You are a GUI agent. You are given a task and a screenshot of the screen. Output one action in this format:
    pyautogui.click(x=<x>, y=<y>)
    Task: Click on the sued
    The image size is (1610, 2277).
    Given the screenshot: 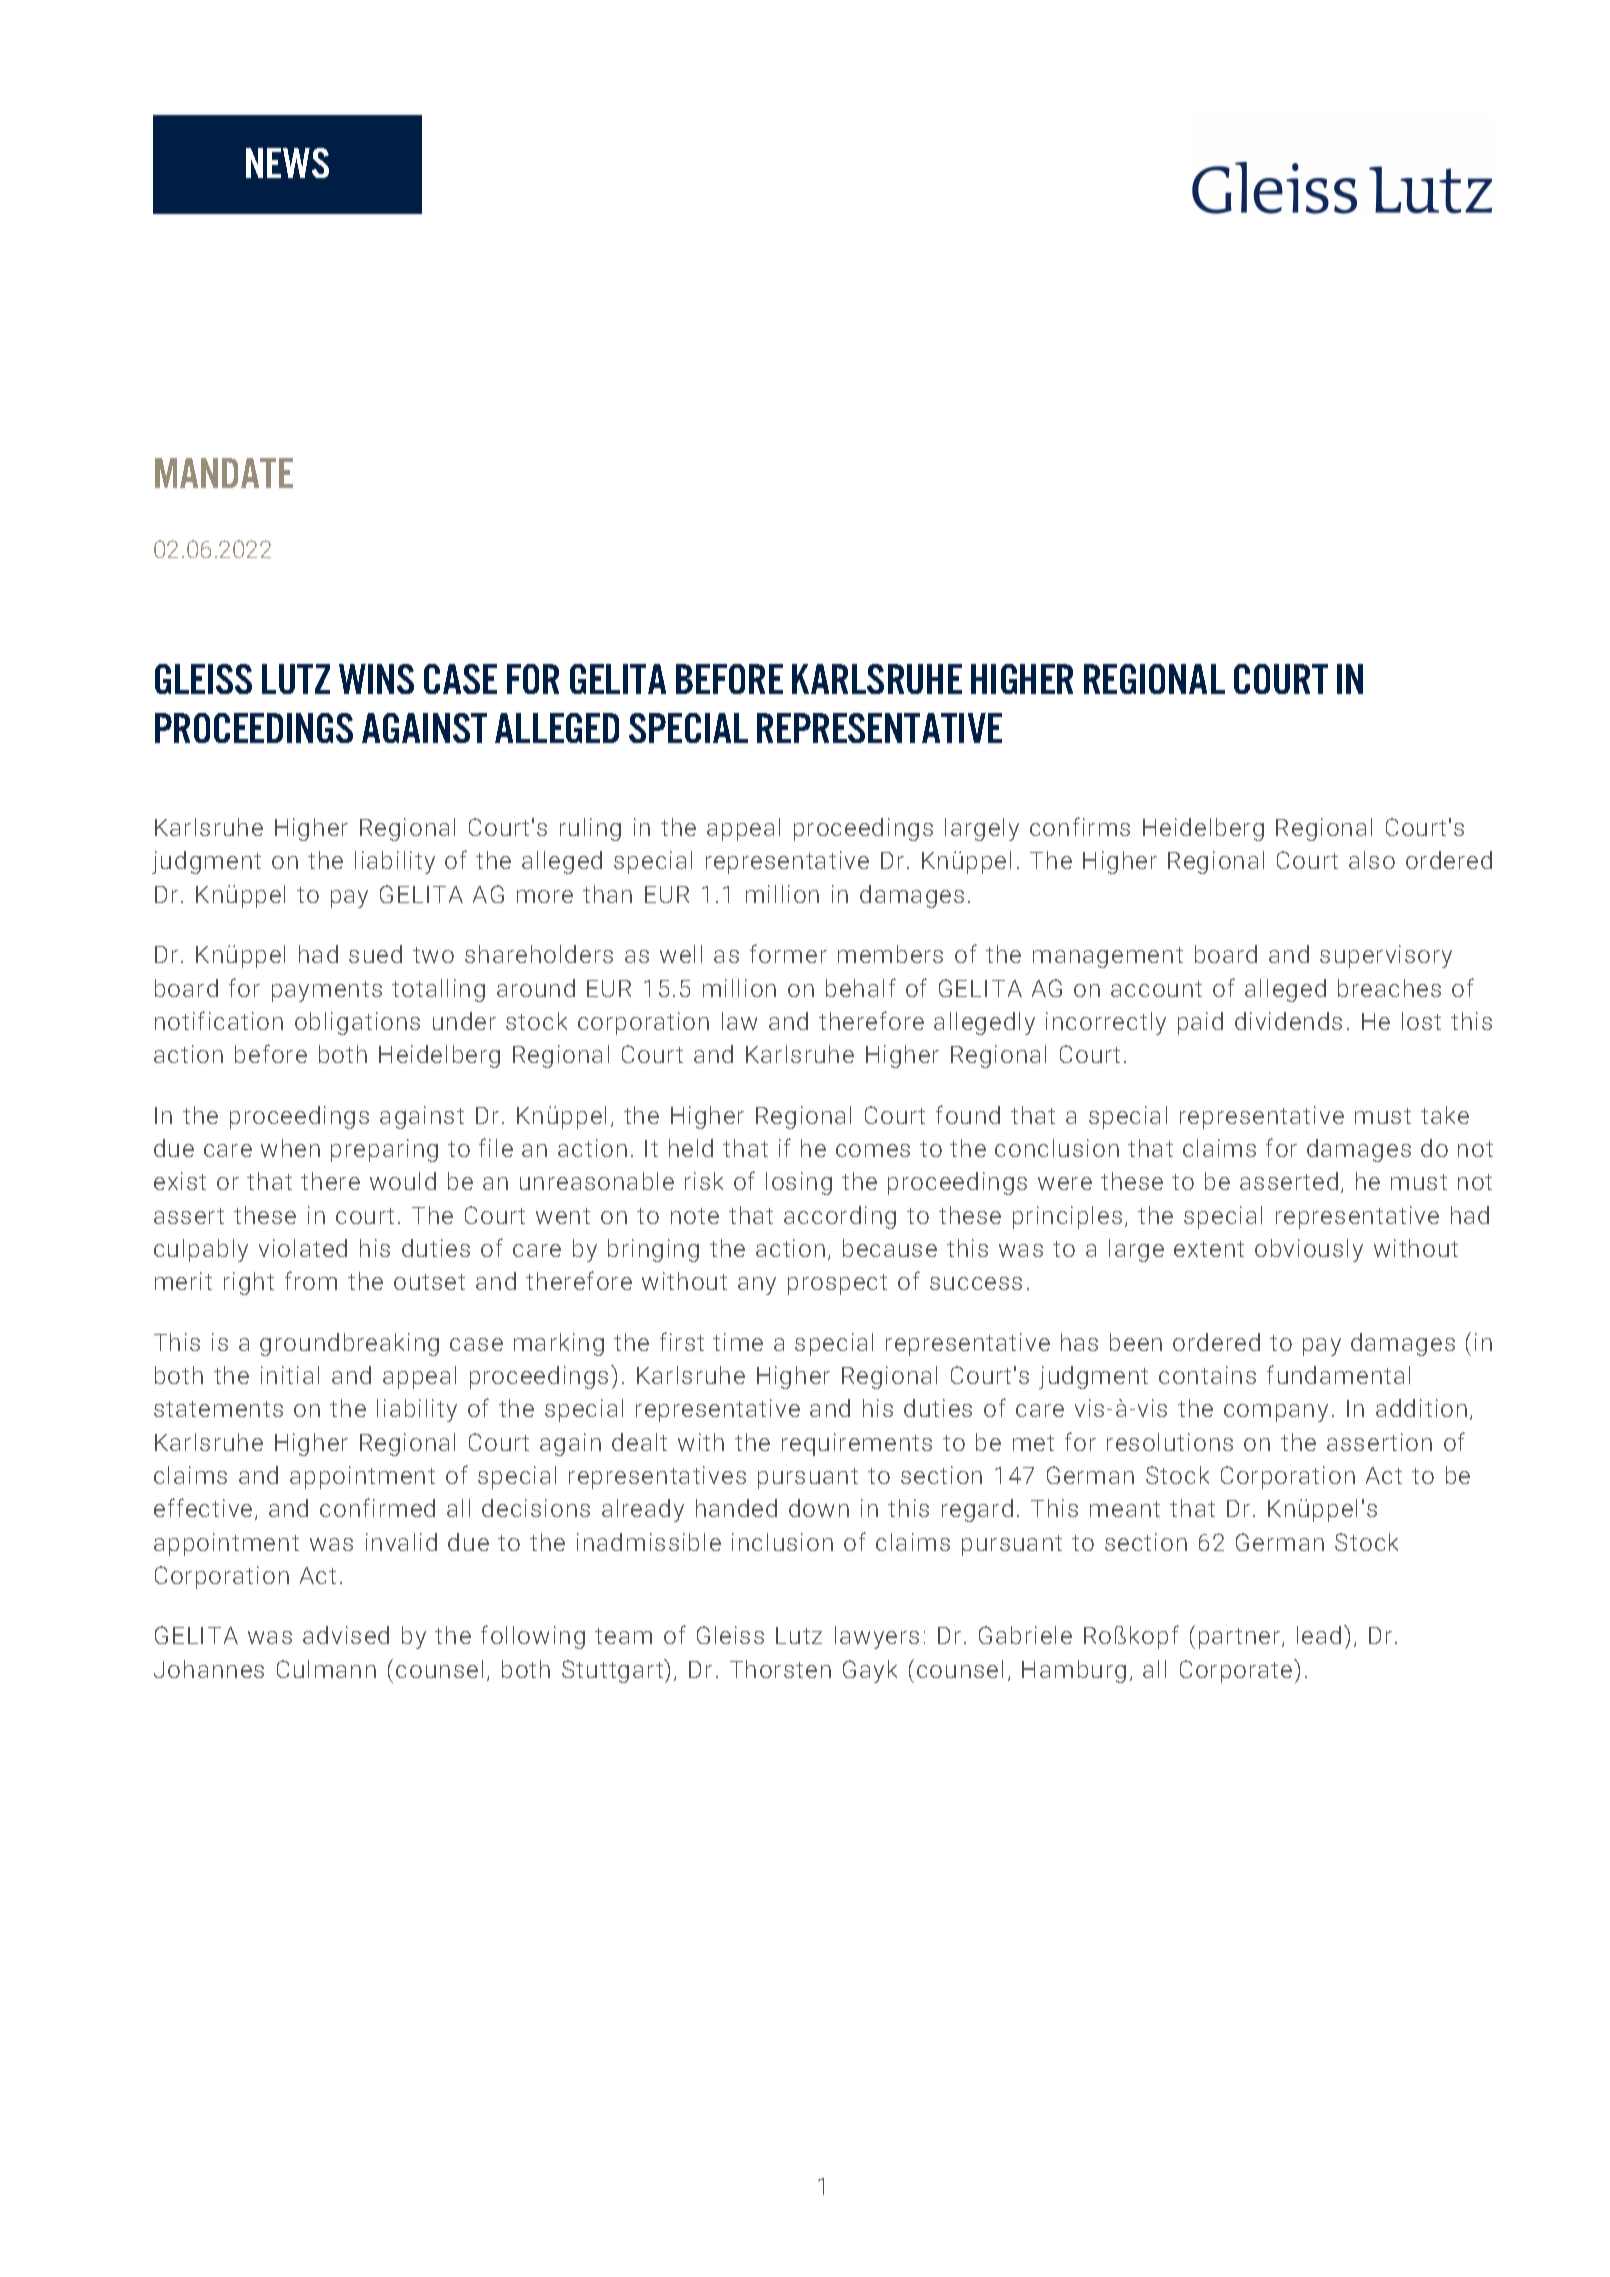 What is the action you would take?
    pyautogui.click(x=375, y=954)
